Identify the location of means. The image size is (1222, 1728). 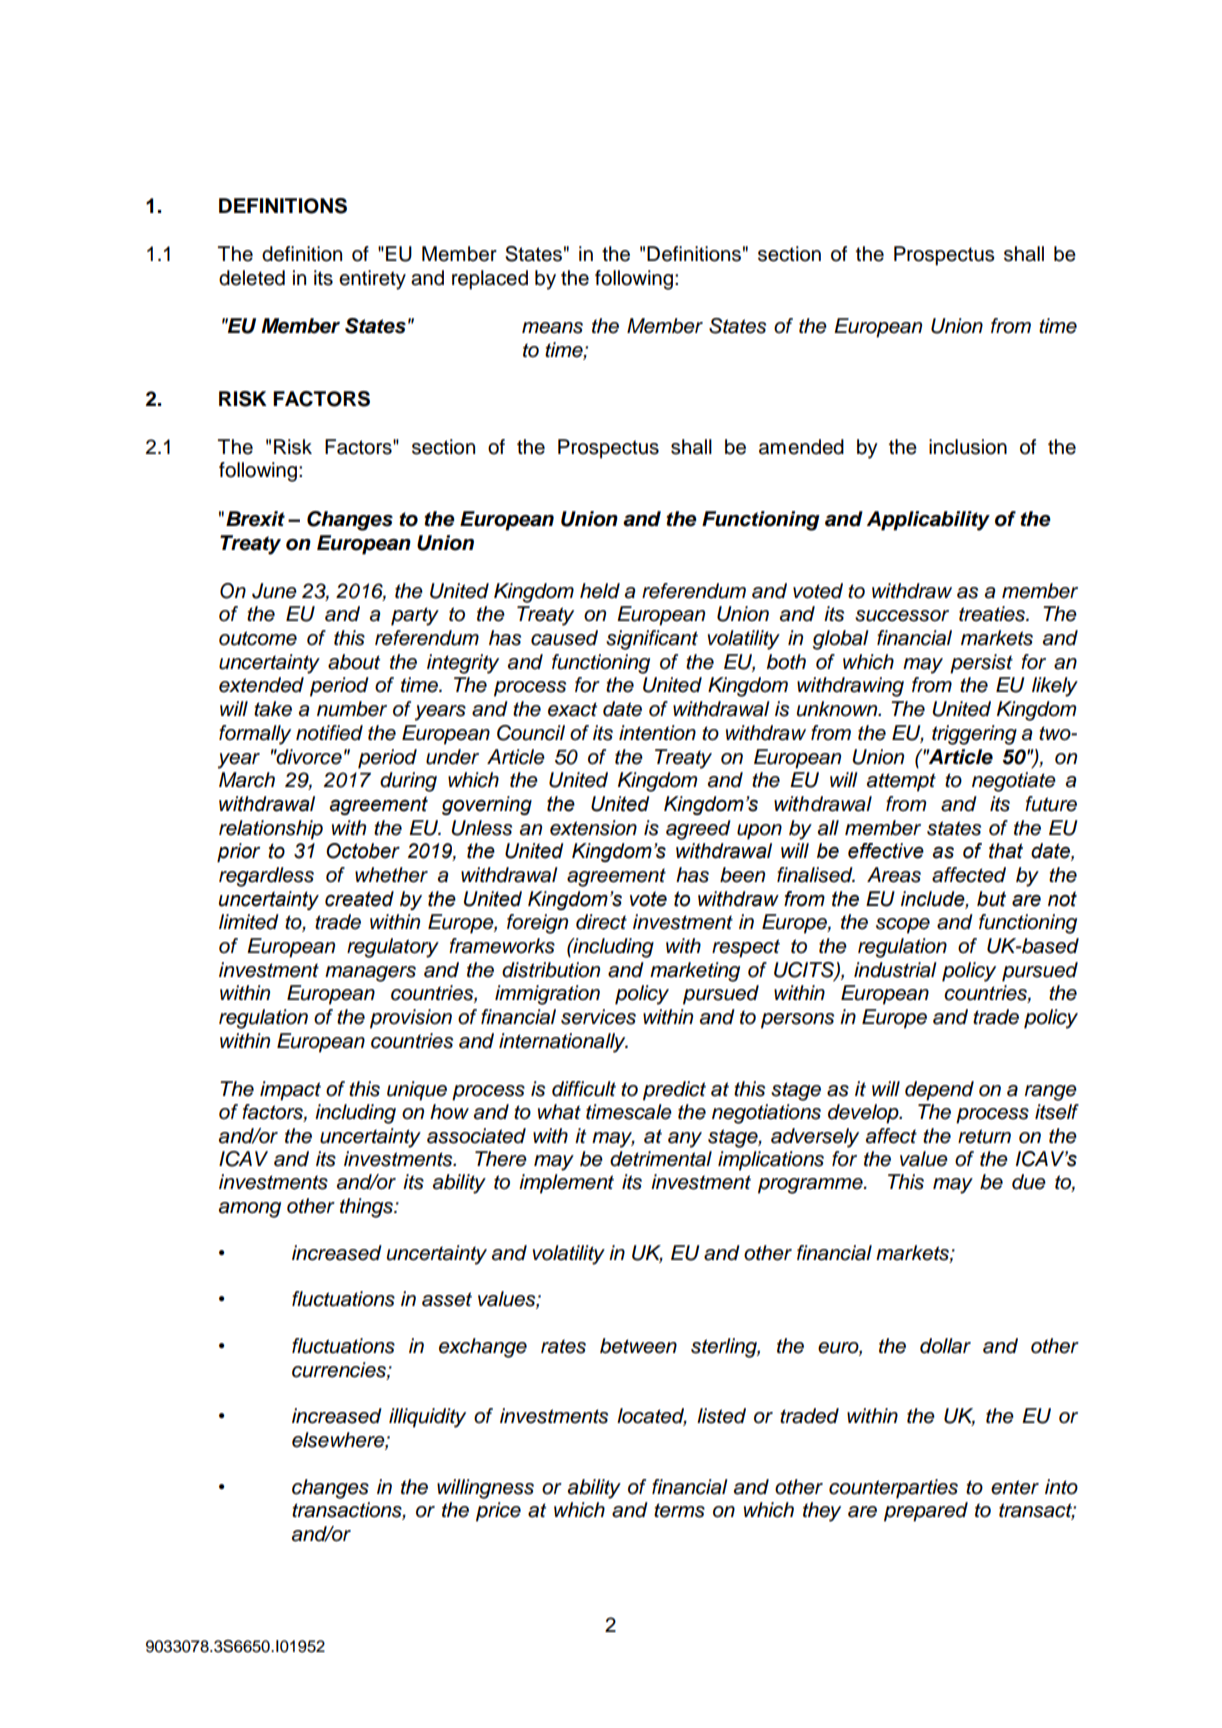
(552, 328).
